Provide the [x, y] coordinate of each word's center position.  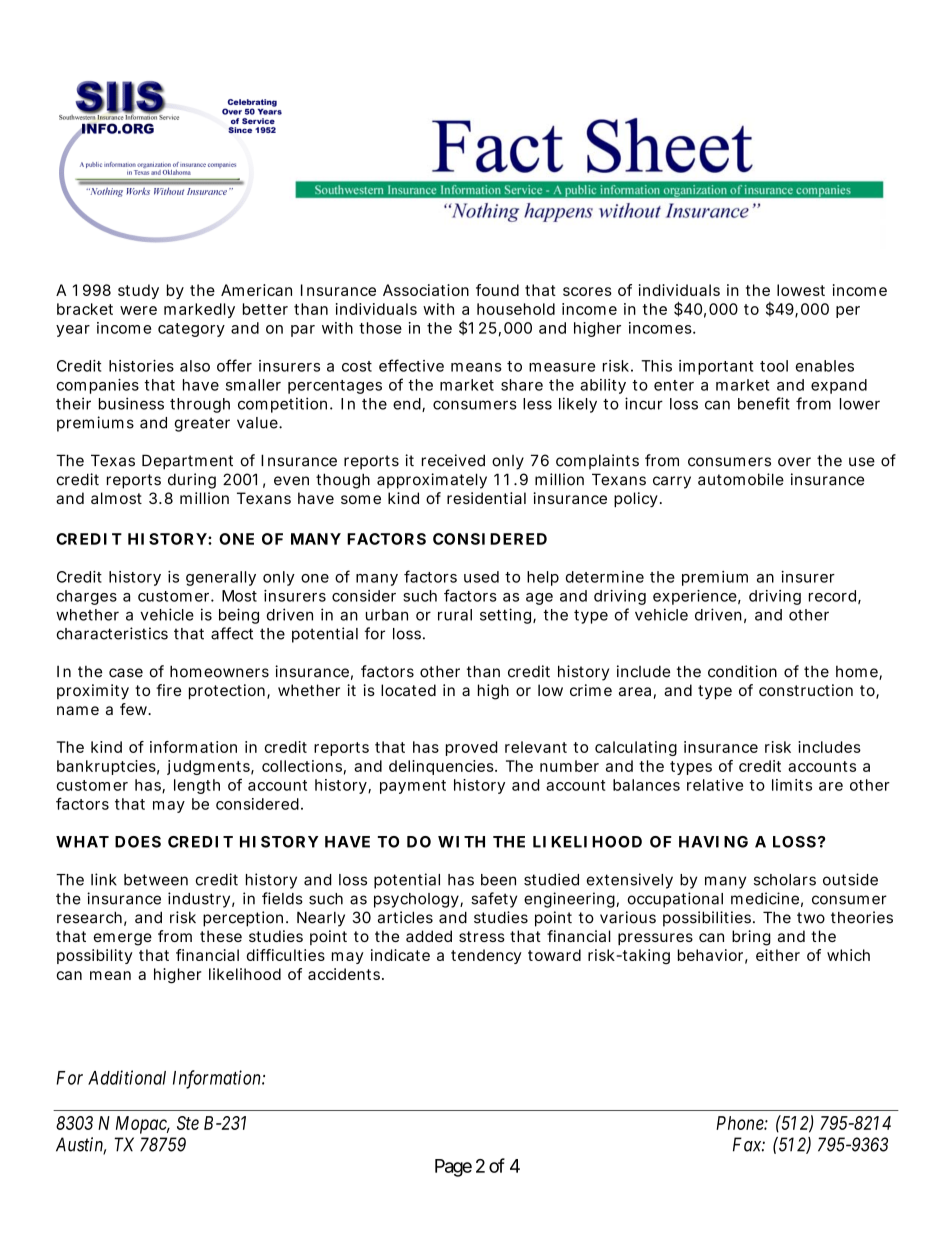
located [408, 690]
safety [494, 900]
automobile [741, 479]
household [516, 309]
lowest [801, 290]
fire [168, 690]
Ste [188, 1123]
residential [486, 498]
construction [806, 690]
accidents [345, 974]
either [778, 955]
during [192, 481]
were [138, 310]
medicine [765, 898]
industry [199, 900]
